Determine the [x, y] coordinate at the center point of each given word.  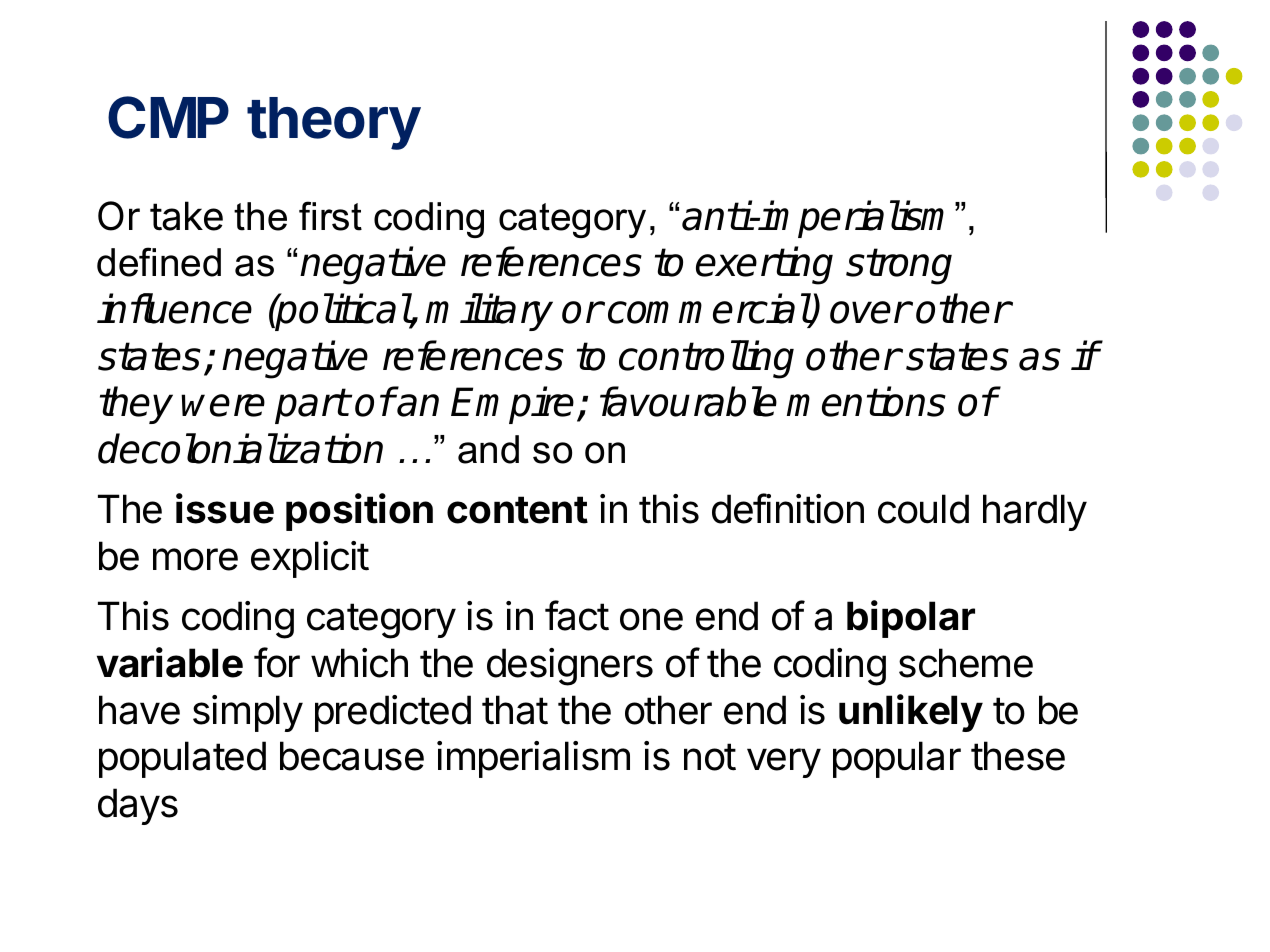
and [488, 449]
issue [225, 508]
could [923, 509]
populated [182, 759]
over [870, 312]
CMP [168, 117]
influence [174, 308]
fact [577, 615]
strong [899, 266]
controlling [706, 359]
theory [334, 123]
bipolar [911, 619]
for [277, 662]
